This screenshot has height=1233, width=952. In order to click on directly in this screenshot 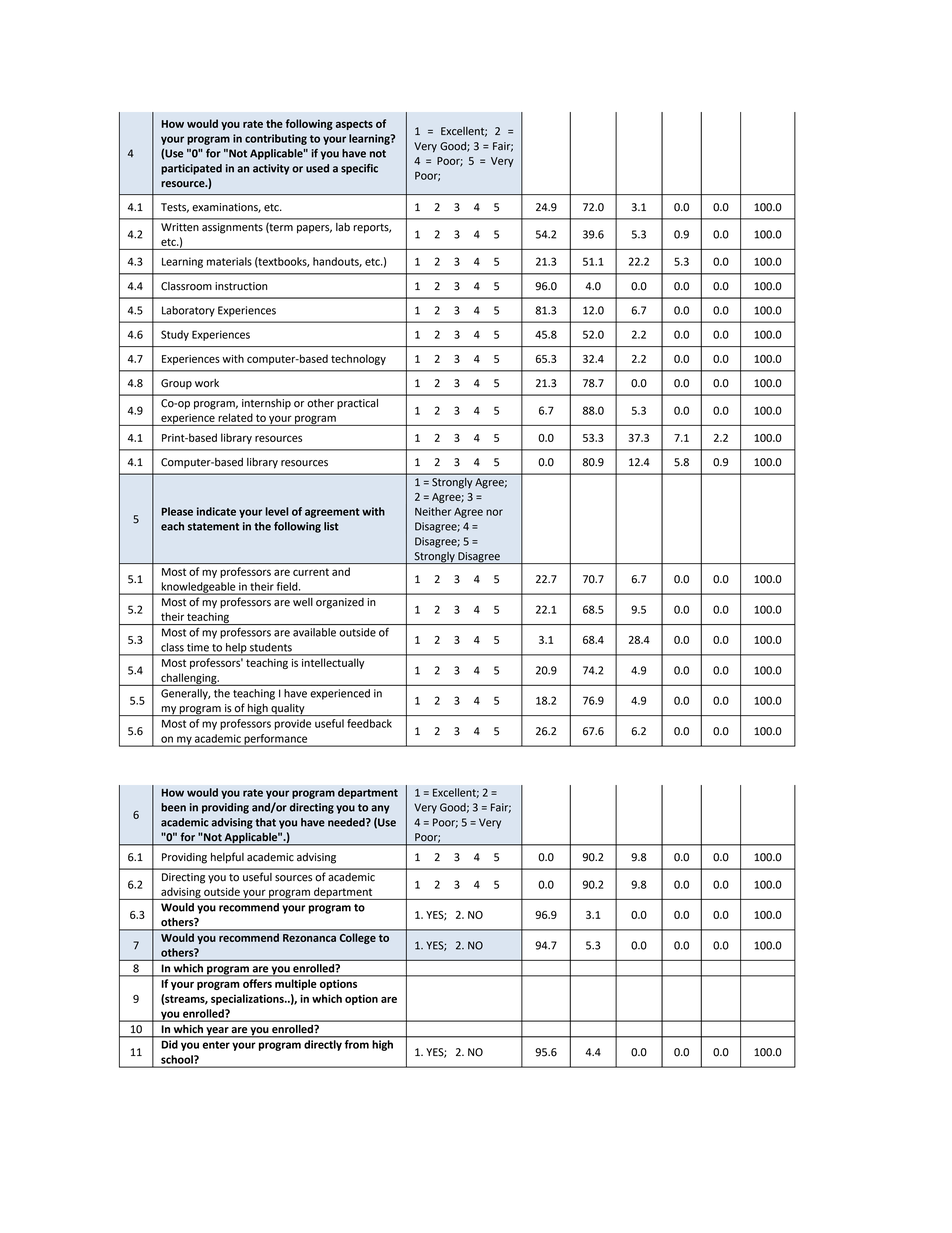, I will do `click(323, 1045)`.
